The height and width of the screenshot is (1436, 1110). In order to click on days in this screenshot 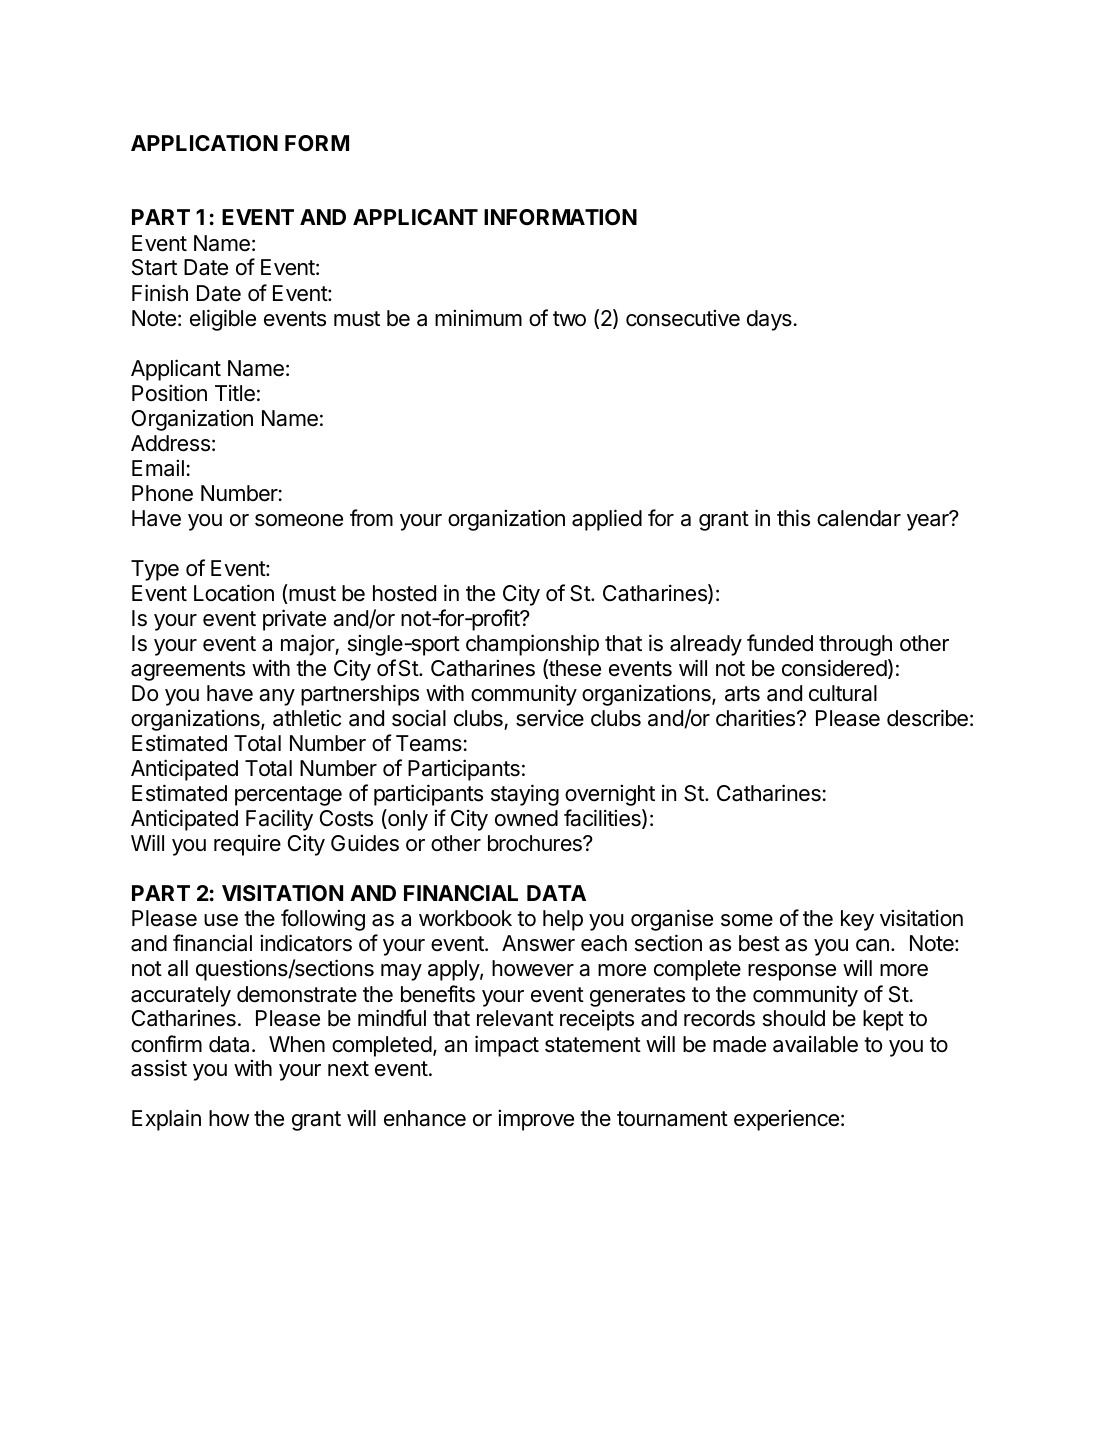, I will do `click(769, 320)`.
